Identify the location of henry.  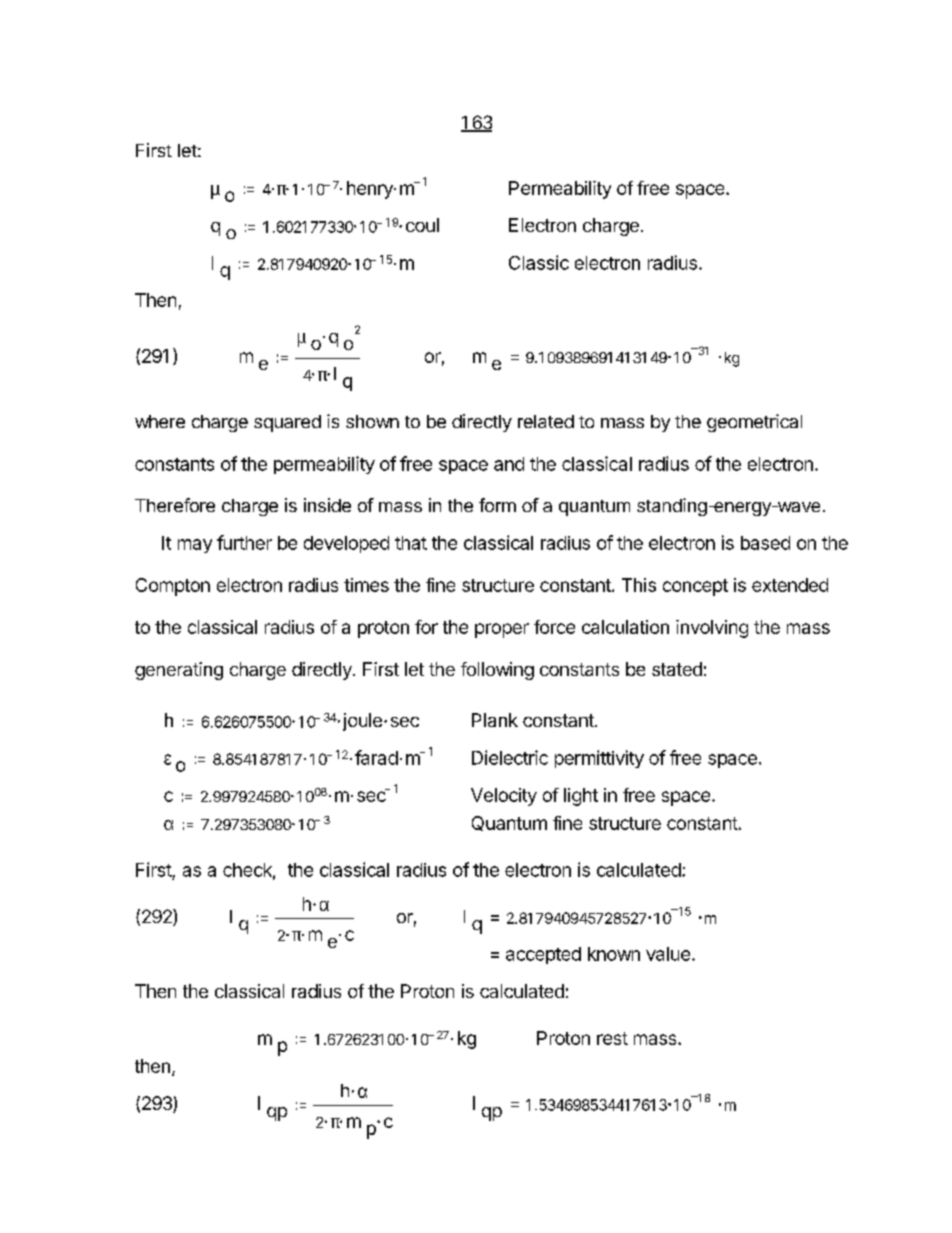
(371, 190).
